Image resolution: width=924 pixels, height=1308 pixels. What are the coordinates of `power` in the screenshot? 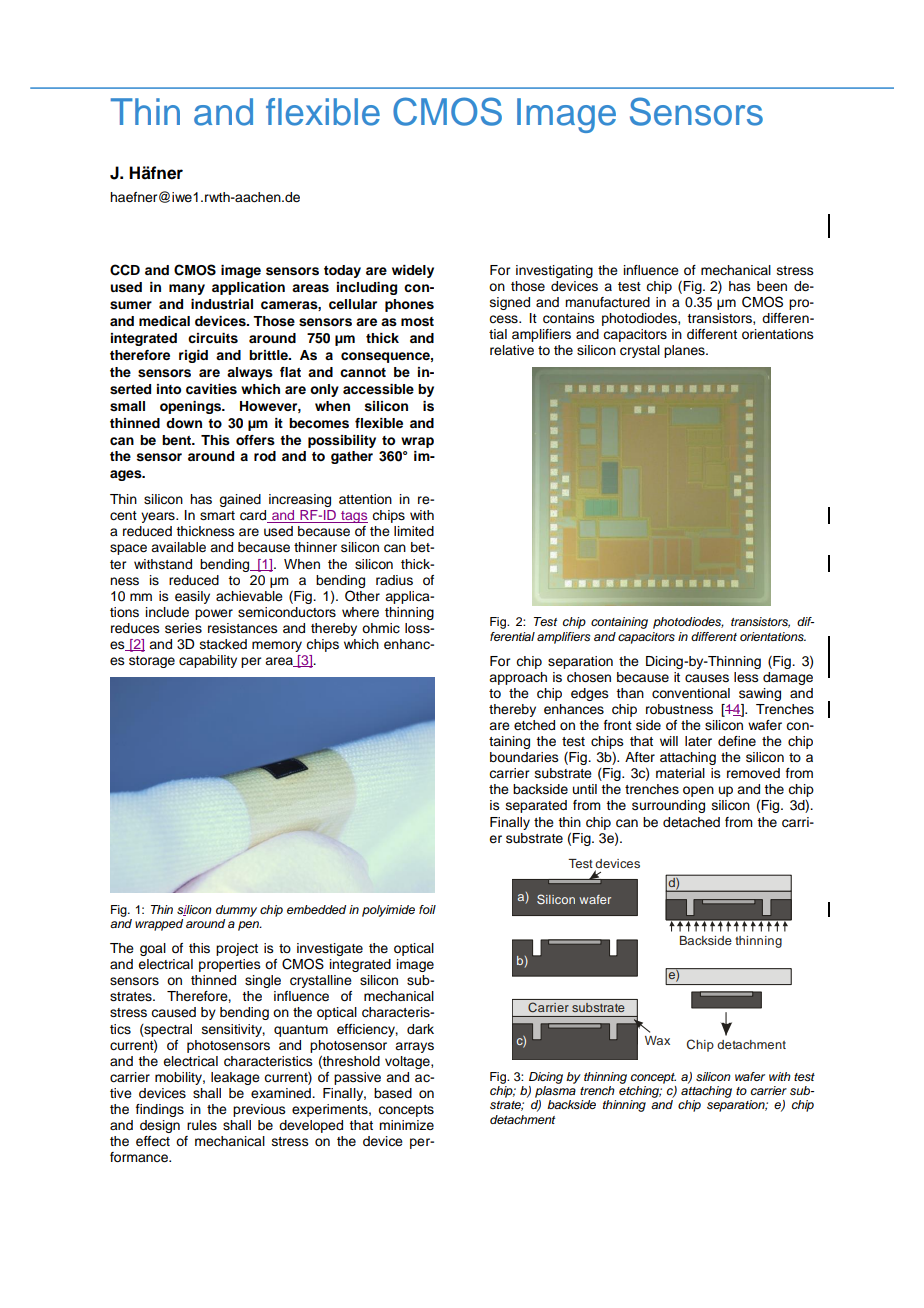 It's located at (214, 614).
